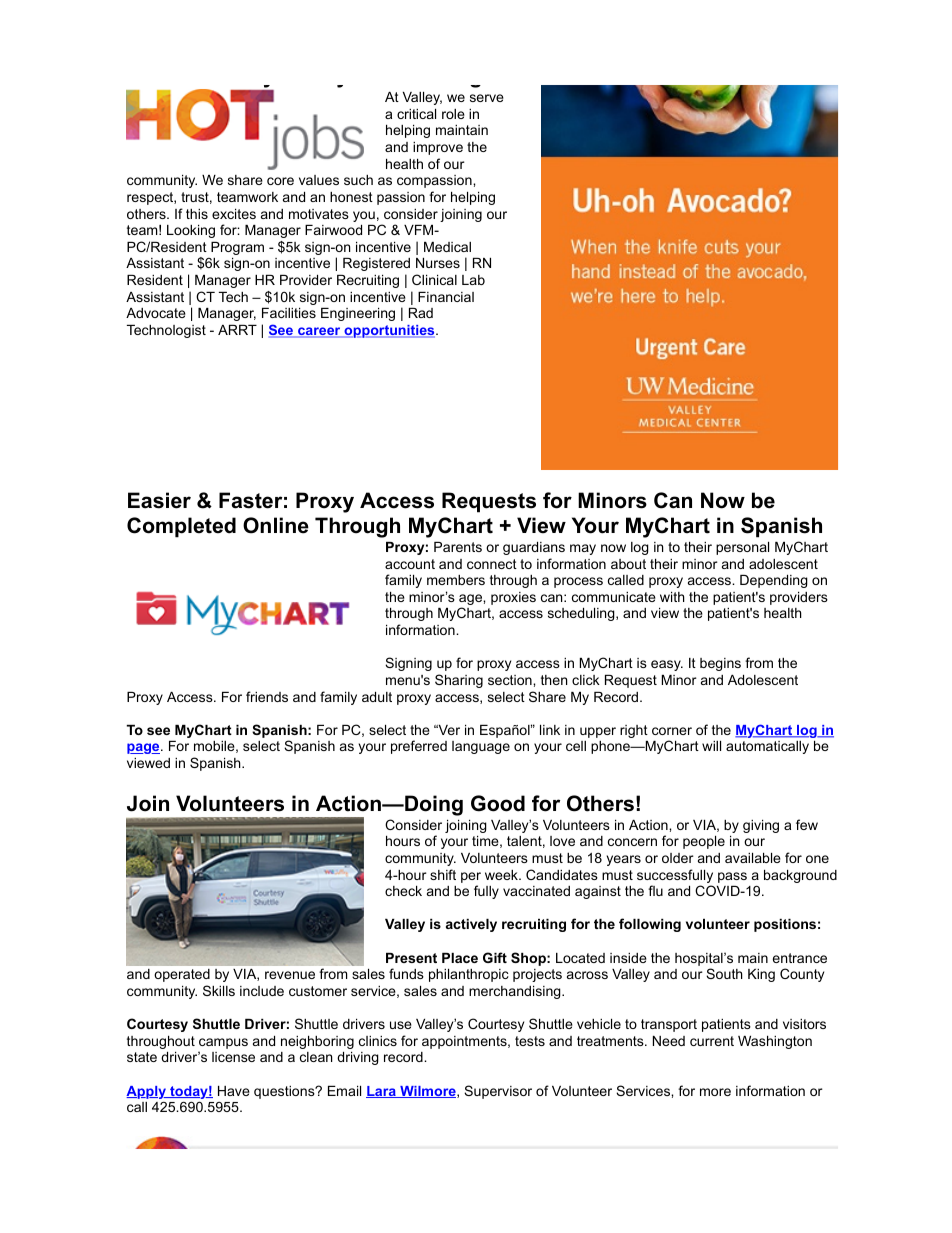  Describe the element at coordinates (156, 313) in the screenshot. I see `Advocate` at that location.
